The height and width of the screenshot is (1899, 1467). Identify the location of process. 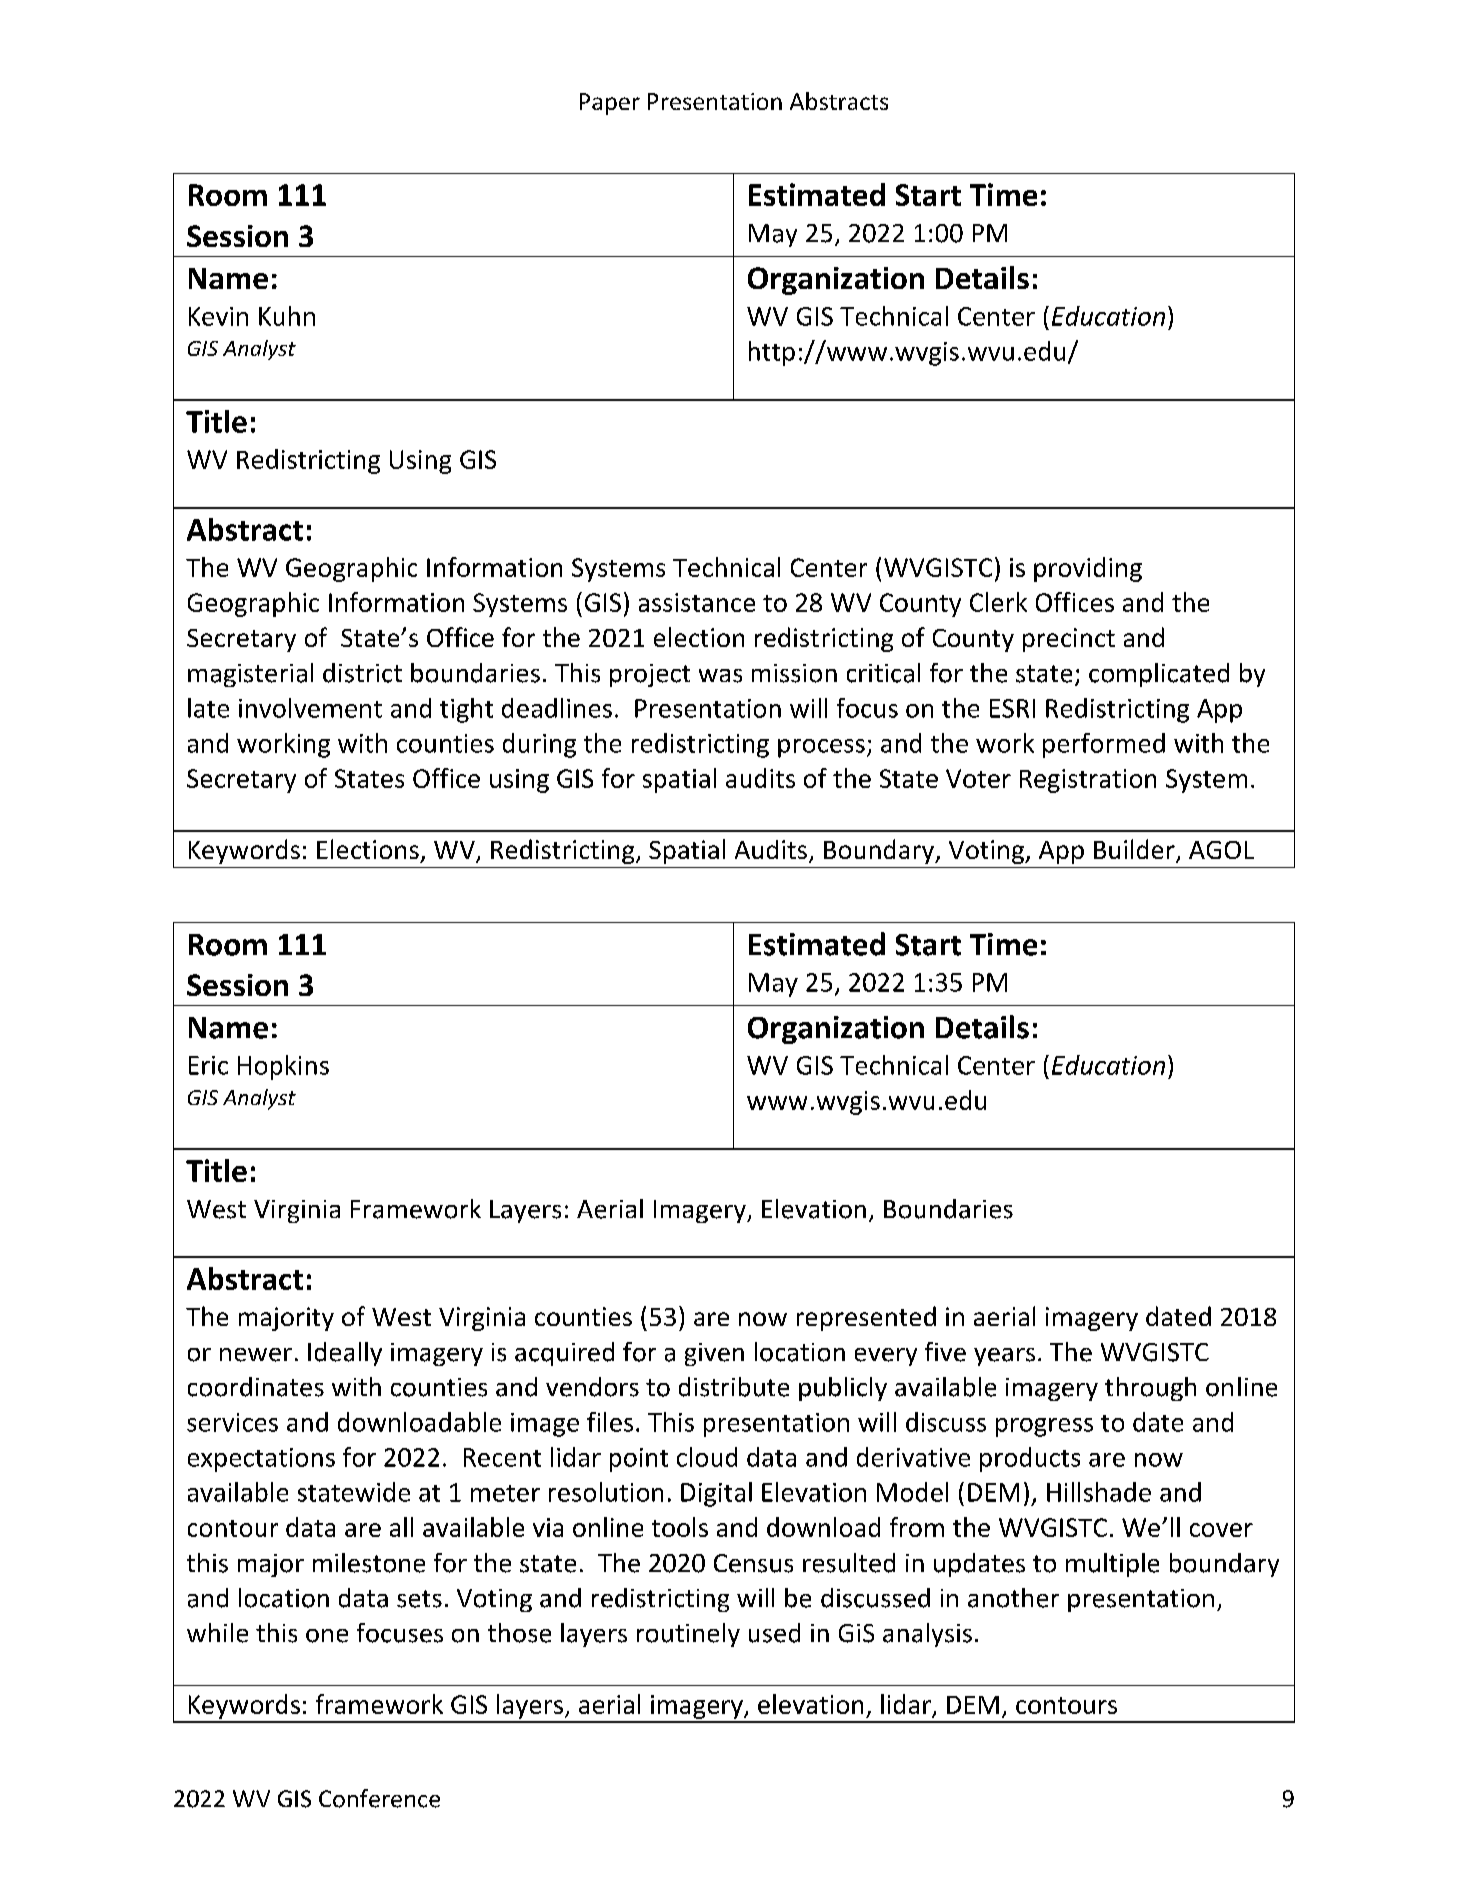
(821, 748).
